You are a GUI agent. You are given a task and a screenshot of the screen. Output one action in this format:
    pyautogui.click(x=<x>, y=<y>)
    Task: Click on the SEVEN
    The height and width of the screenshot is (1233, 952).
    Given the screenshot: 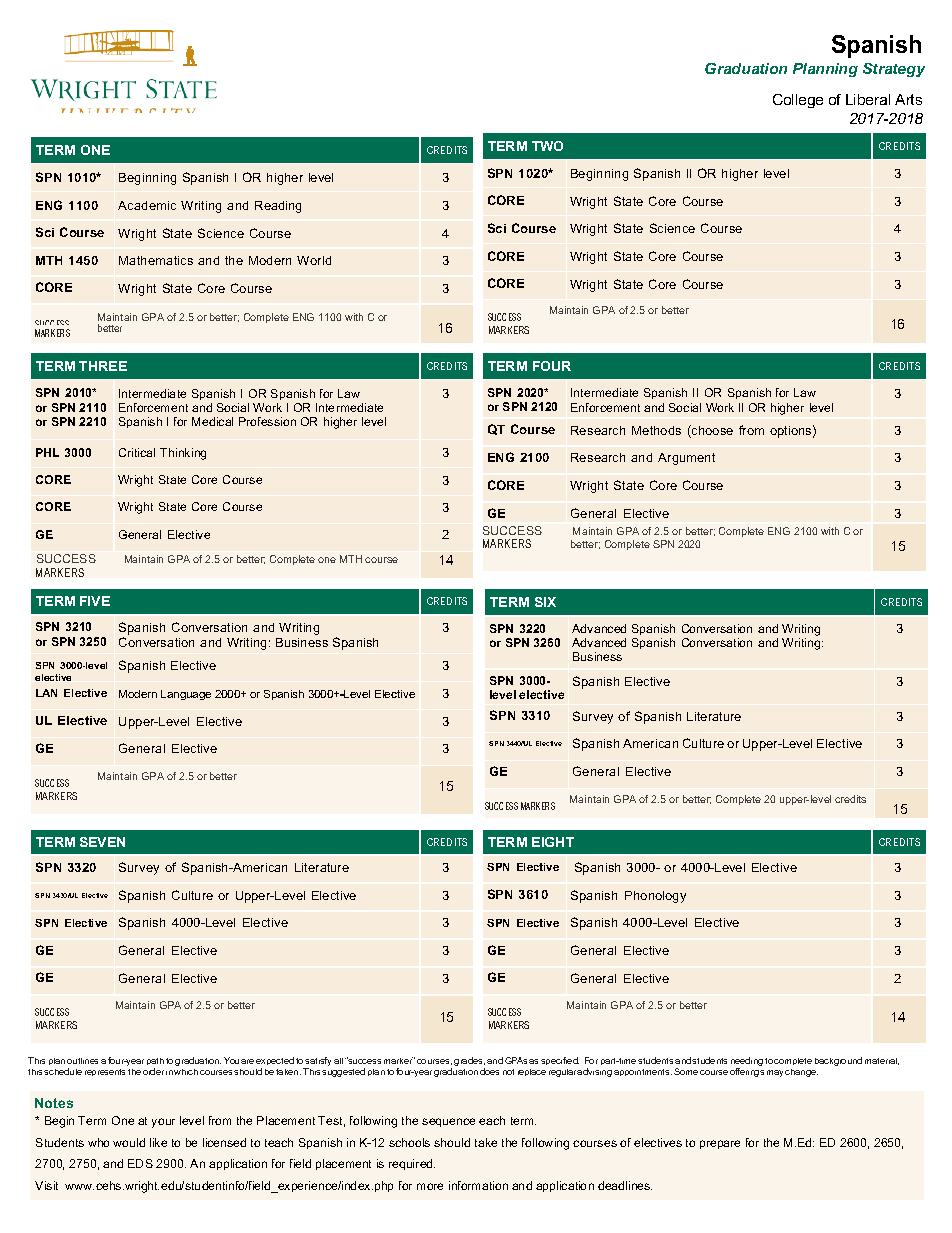 What is the action you would take?
    pyautogui.click(x=102, y=842)
